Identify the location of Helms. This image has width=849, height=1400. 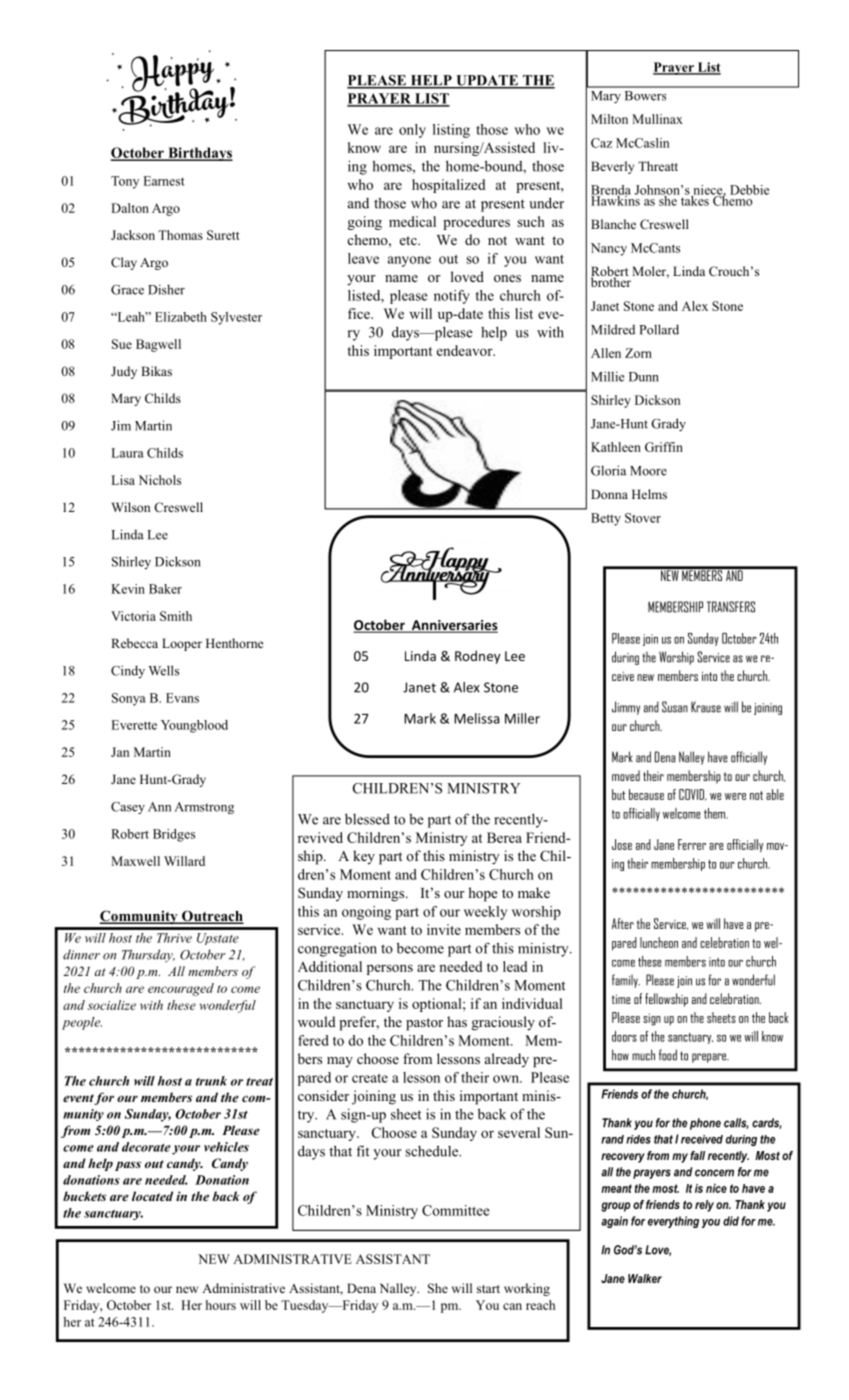
(649, 494).
